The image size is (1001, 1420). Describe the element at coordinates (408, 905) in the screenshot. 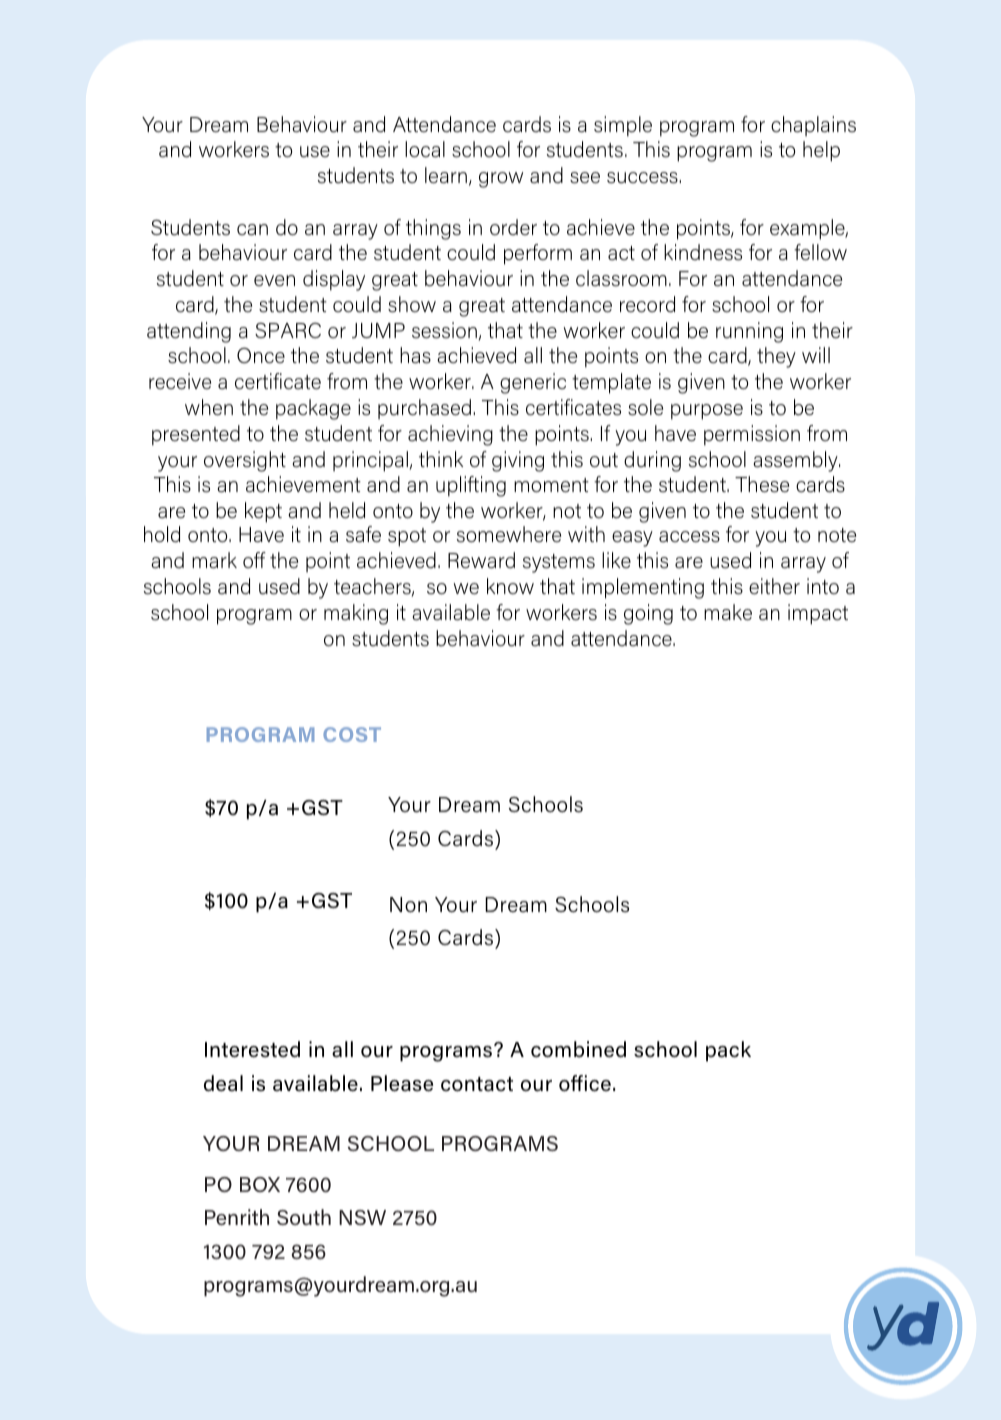

I see `Non` at that location.
